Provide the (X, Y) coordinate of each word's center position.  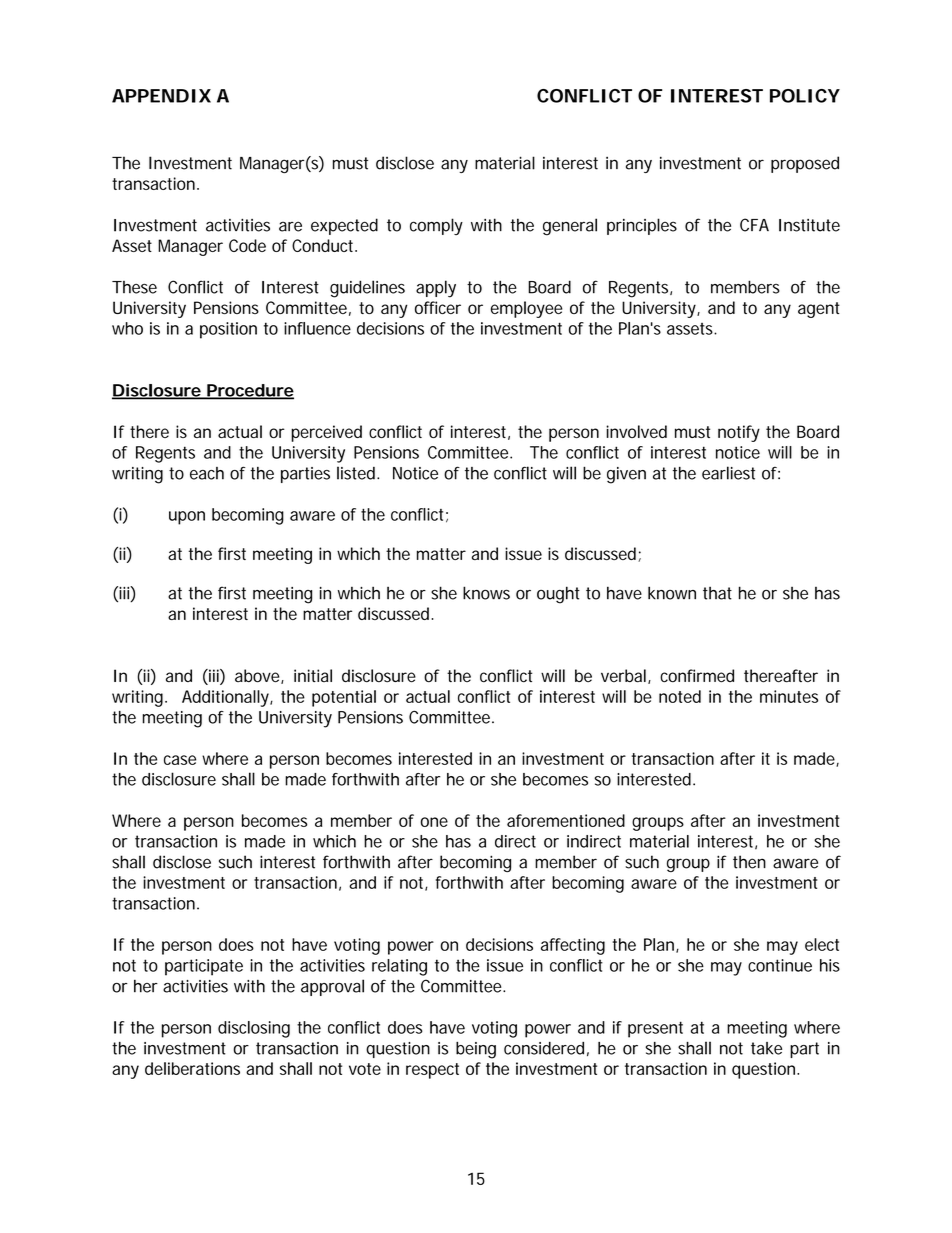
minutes (789, 696)
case (180, 760)
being (476, 1050)
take (766, 1048)
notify (739, 433)
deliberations (192, 1068)
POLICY (805, 96)
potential (344, 698)
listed (357, 473)
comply (436, 226)
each (207, 473)
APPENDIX (161, 96)
